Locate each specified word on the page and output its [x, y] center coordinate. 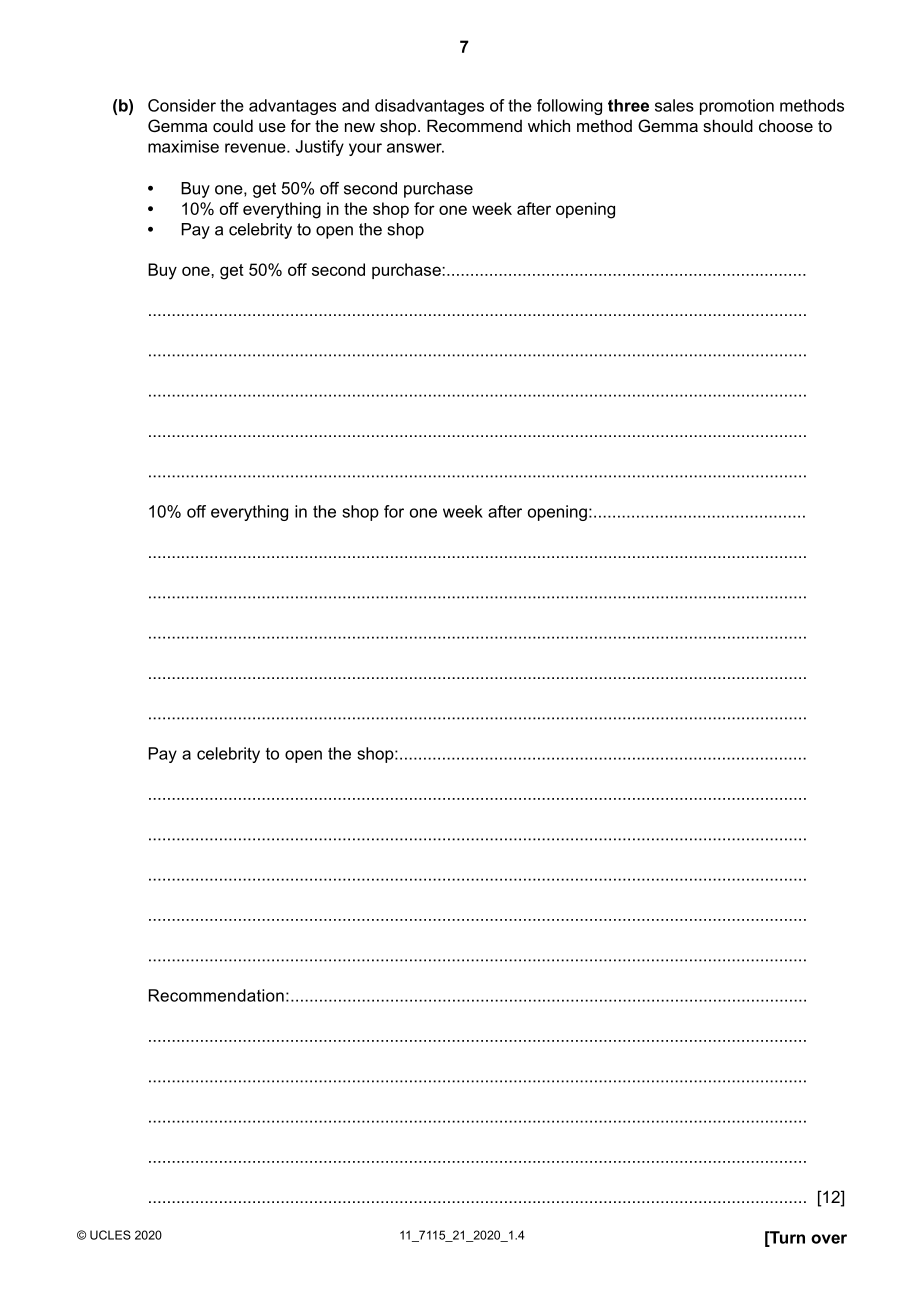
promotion [737, 107]
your [365, 149]
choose [786, 125]
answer [415, 148]
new [360, 127]
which [549, 125]
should [728, 125]
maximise [183, 146]
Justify [319, 148]
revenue [256, 148]
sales [674, 105]
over [829, 1239]
